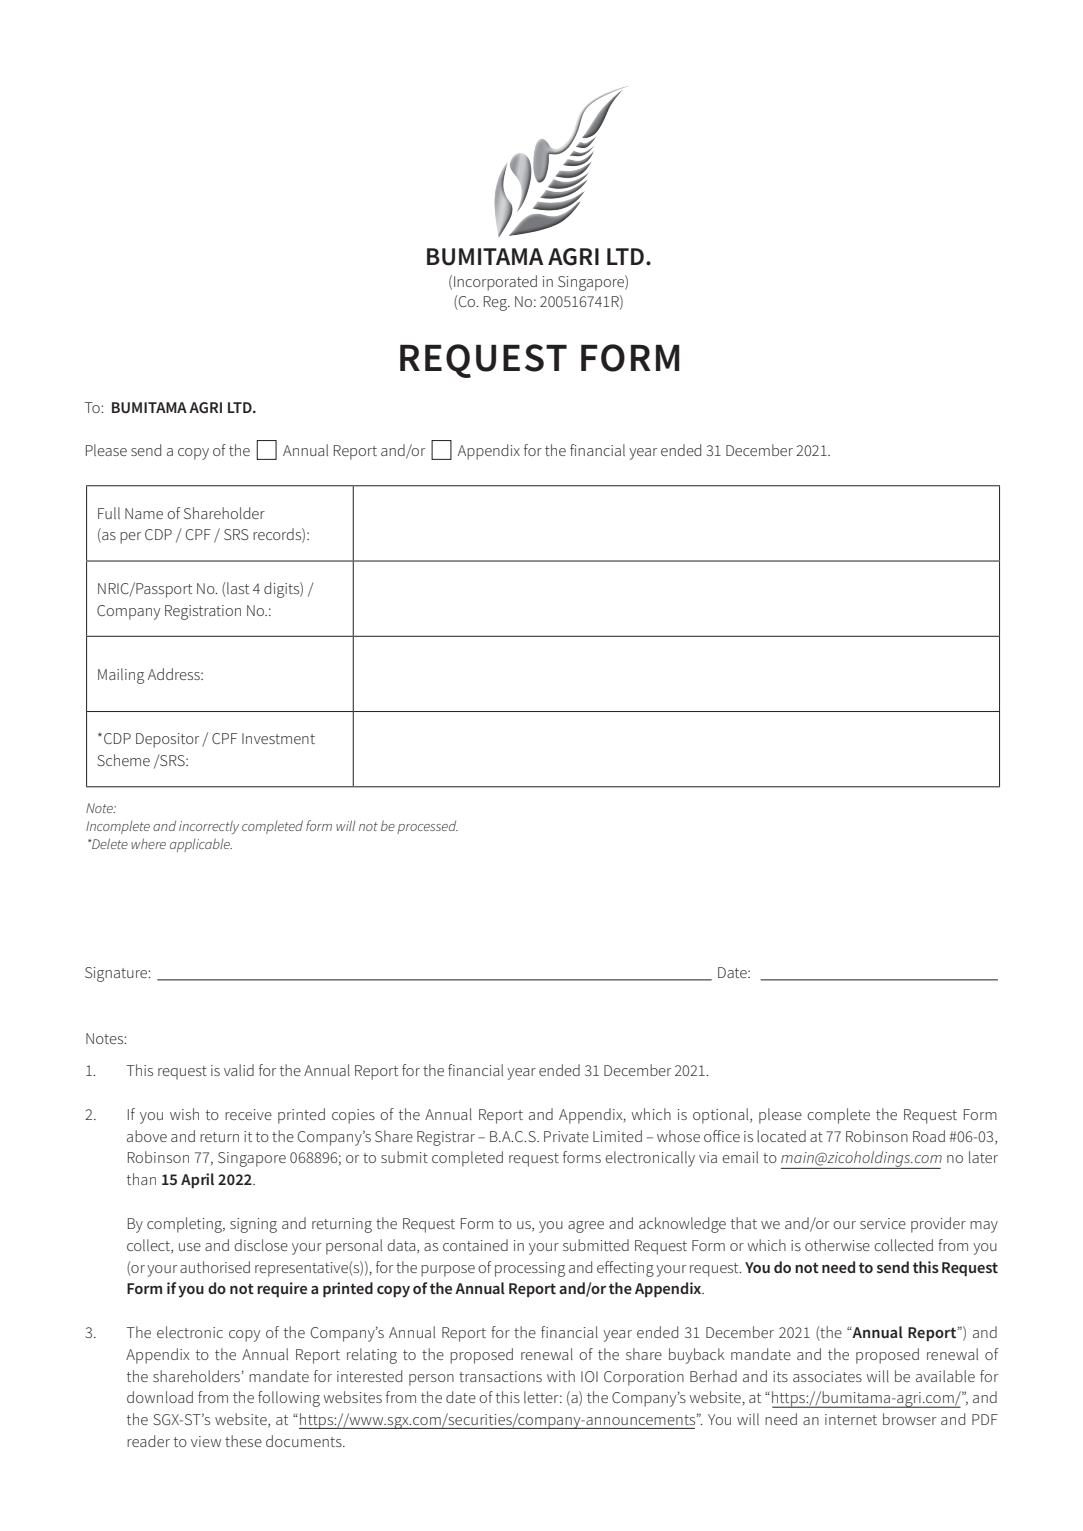  What do you see at coordinates (929, 1136) in the screenshot?
I see `Road` at bounding box center [929, 1136].
